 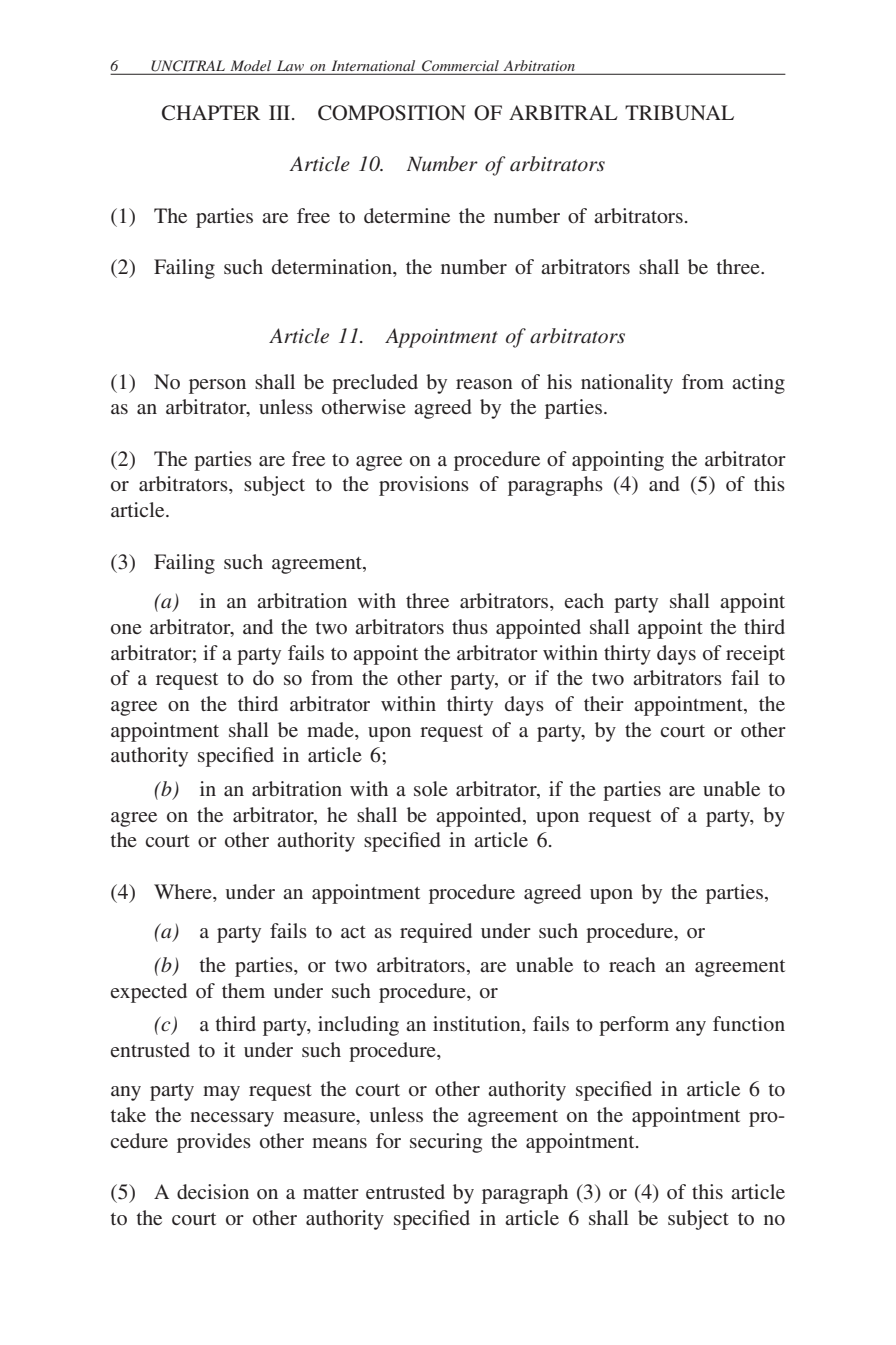 What do you see at coordinates (431, 788) in the screenshot?
I see `sole` at bounding box center [431, 788].
